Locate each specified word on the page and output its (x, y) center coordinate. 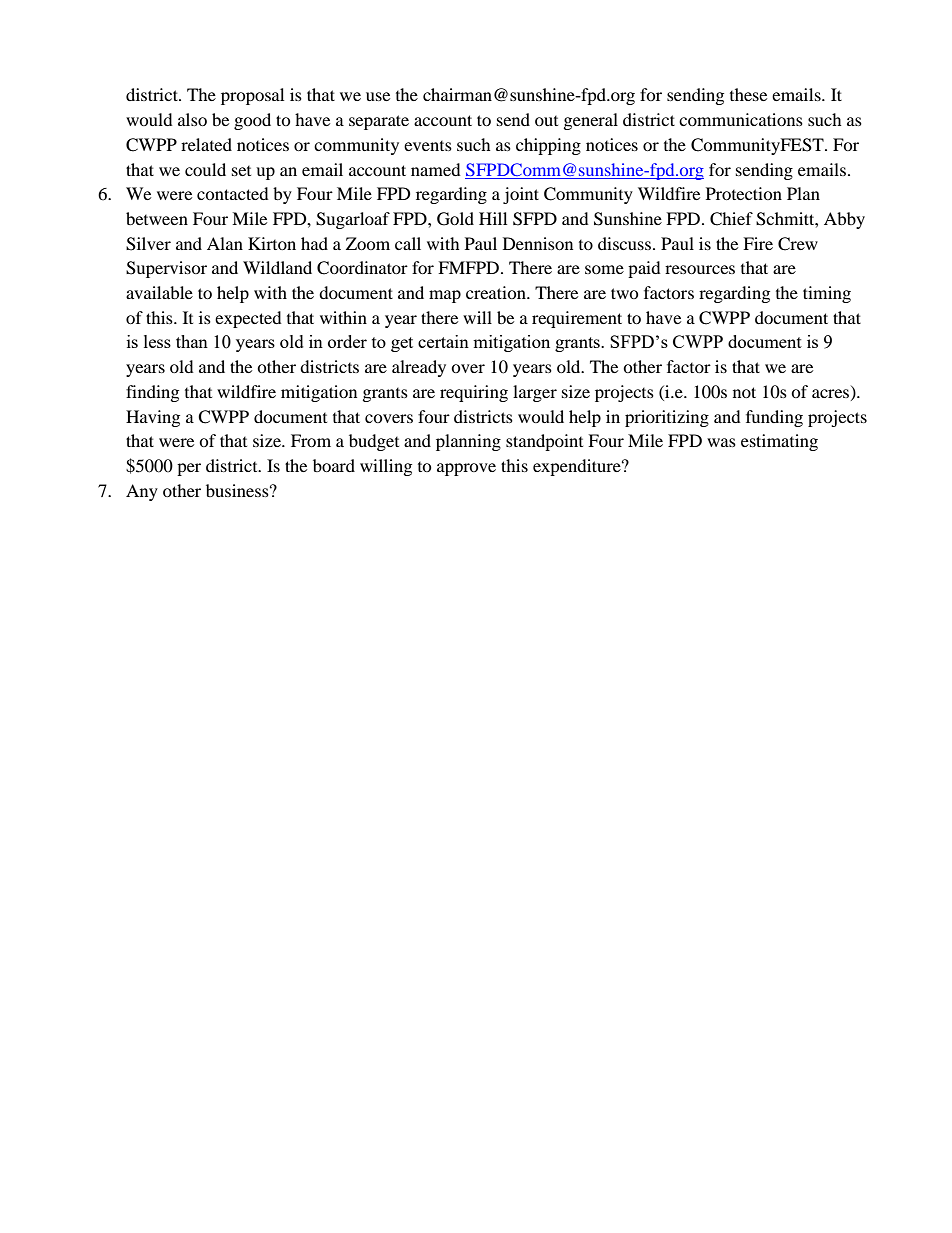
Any (142, 492)
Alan (225, 243)
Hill (493, 218)
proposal (252, 96)
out (546, 121)
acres (832, 395)
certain (443, 341)
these (748, 94)
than (192, 341)
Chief (731, 219)
